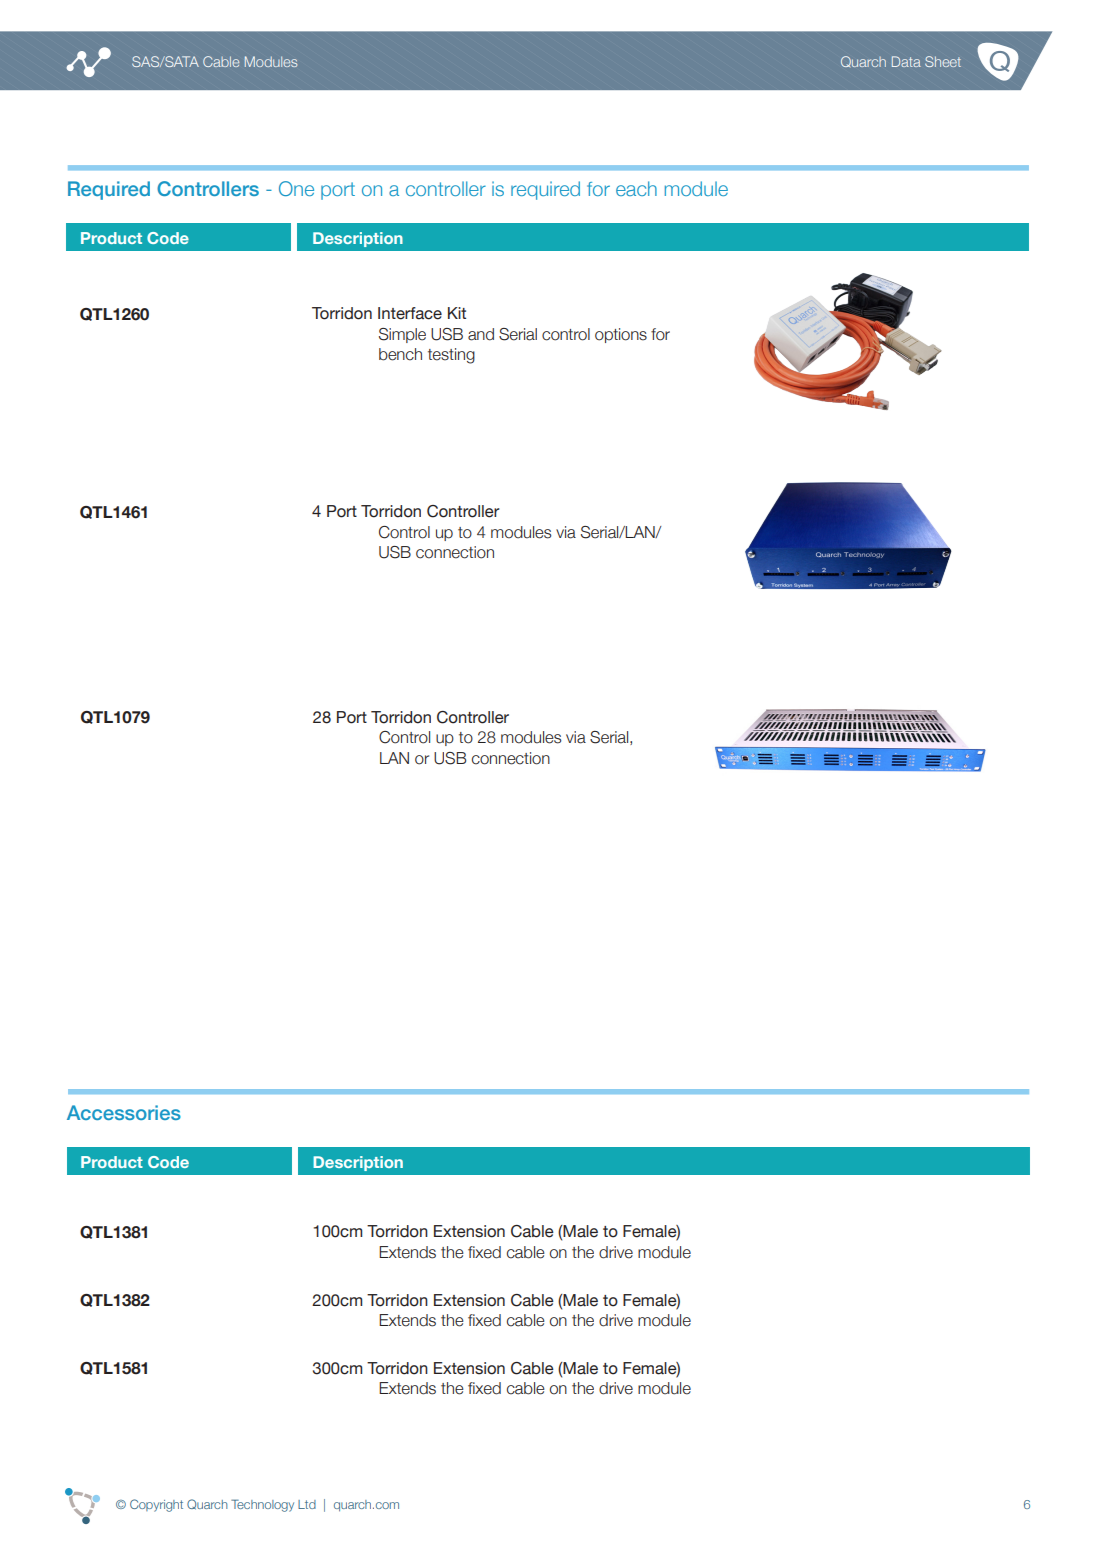 This screenshot has height=1552, width=1097. What do you see at coordinates (906, 61) in the screenshot?
I see `Data` at bounding box center [906, 61].
